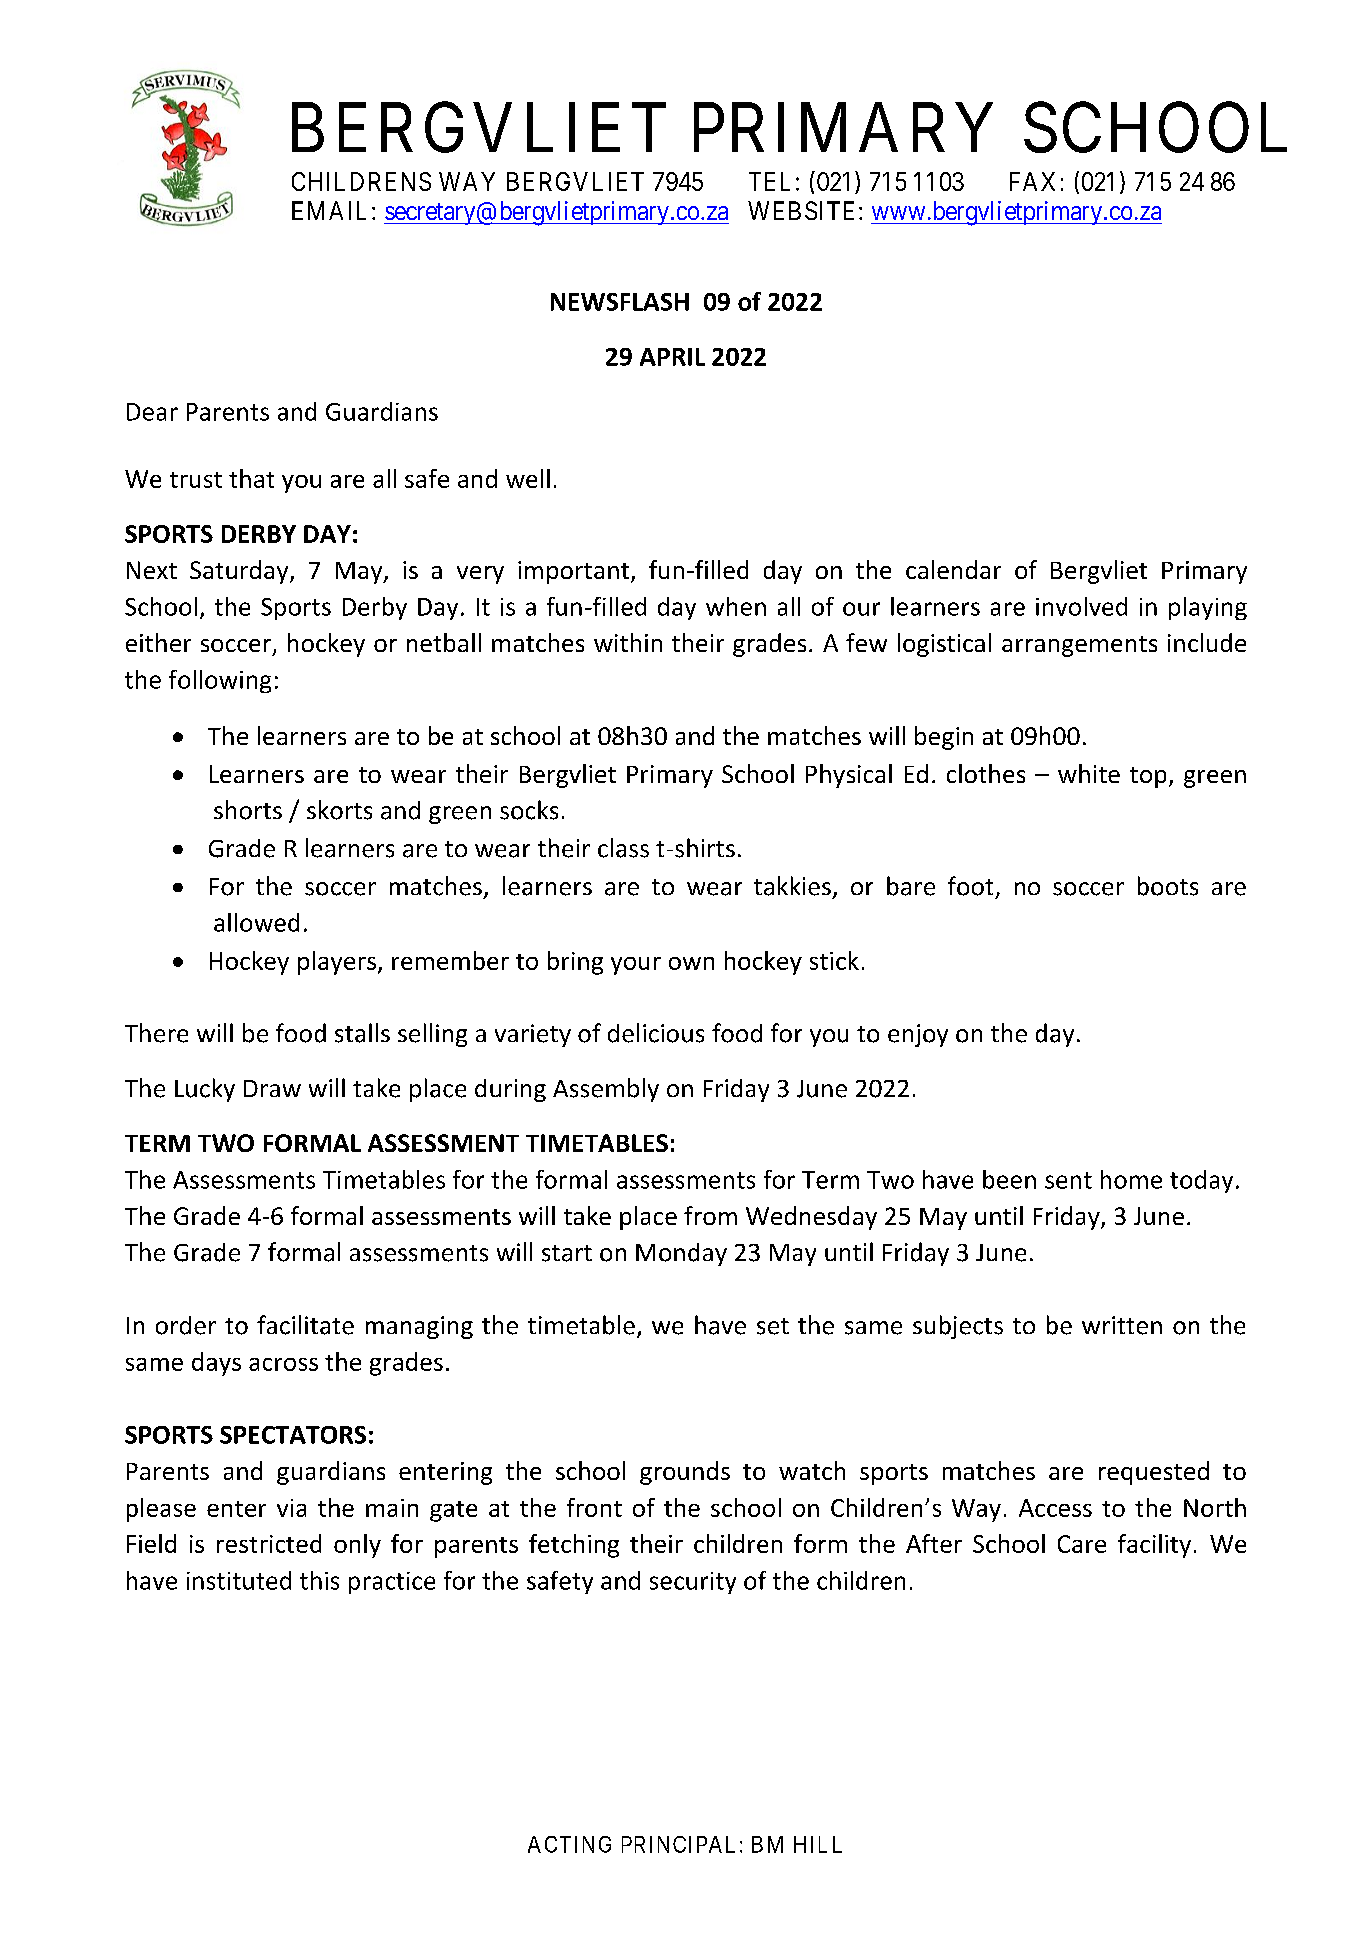 This screenshot has width=1372, height=1941. What do you see at coordinates (569, 1844) in the screenshot?
I see `ACTING` at bounding box center [569, 1844].
